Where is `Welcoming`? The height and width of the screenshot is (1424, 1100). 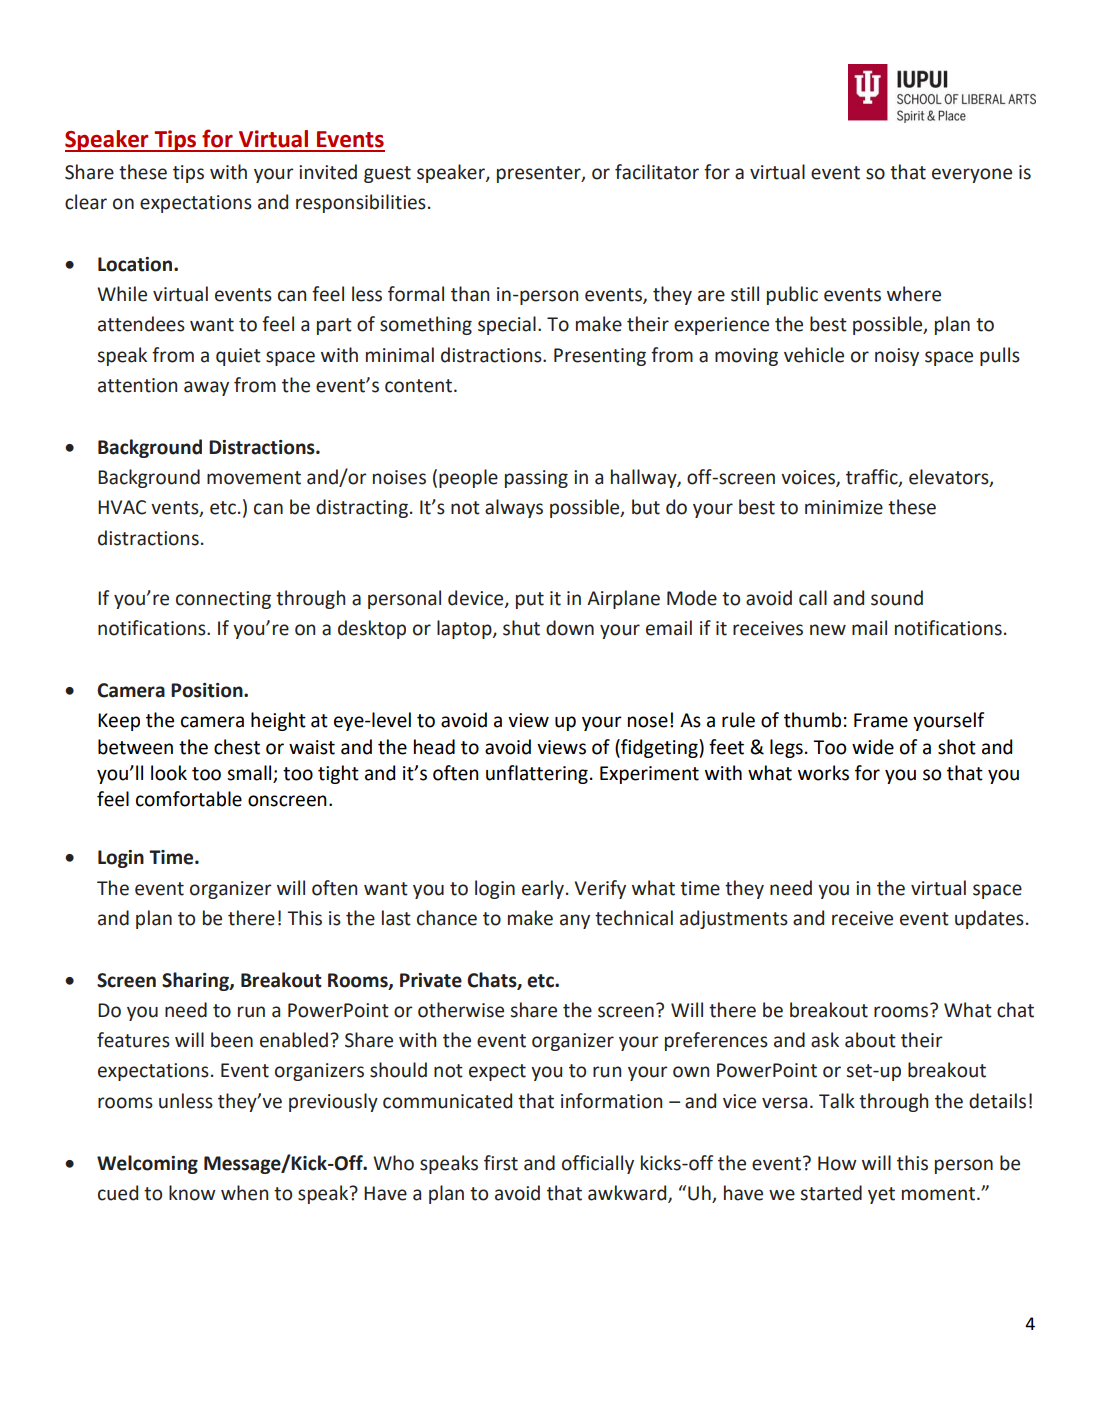 Welcoming is located at coordinates (147, 1164).
